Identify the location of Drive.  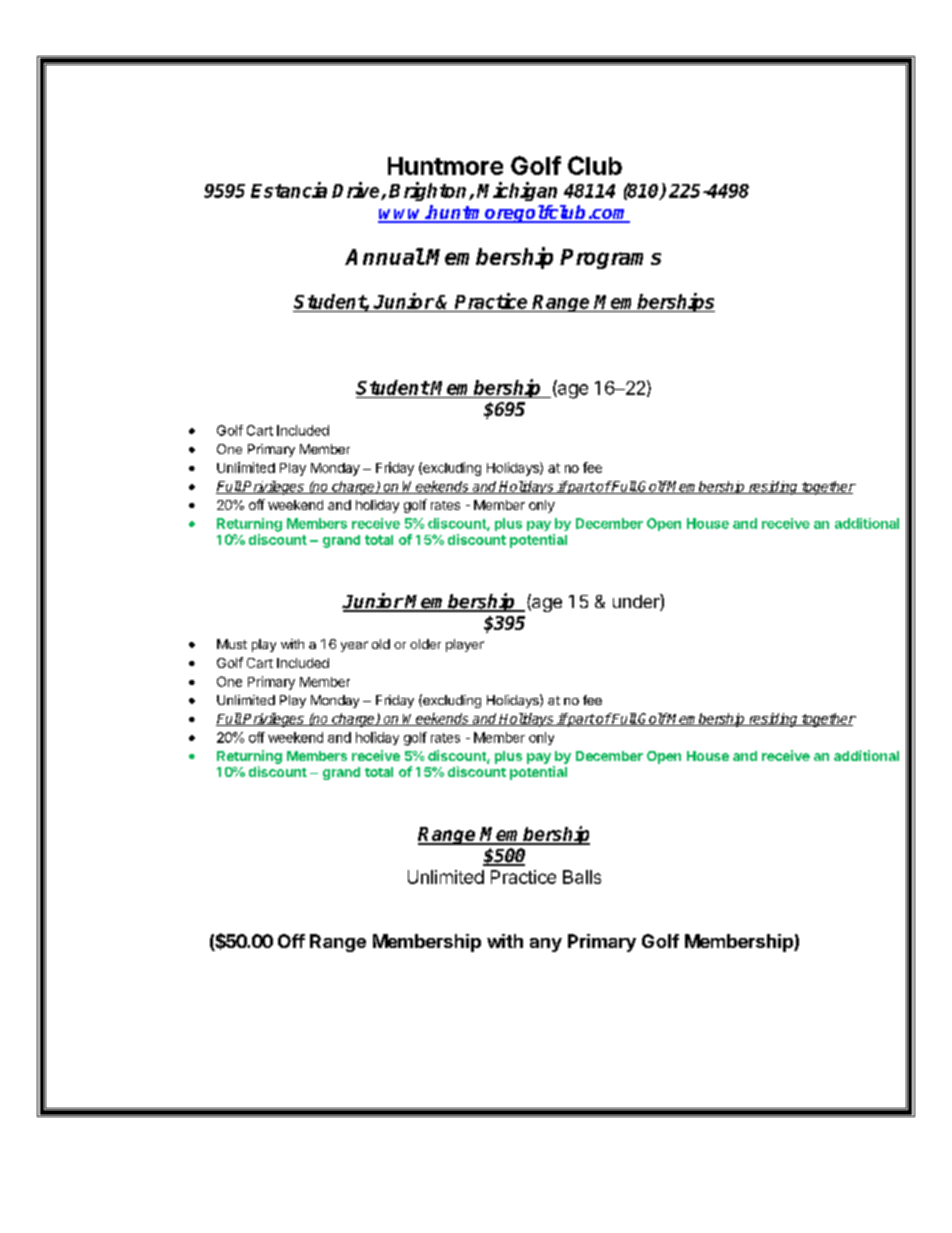
(357, 191).
